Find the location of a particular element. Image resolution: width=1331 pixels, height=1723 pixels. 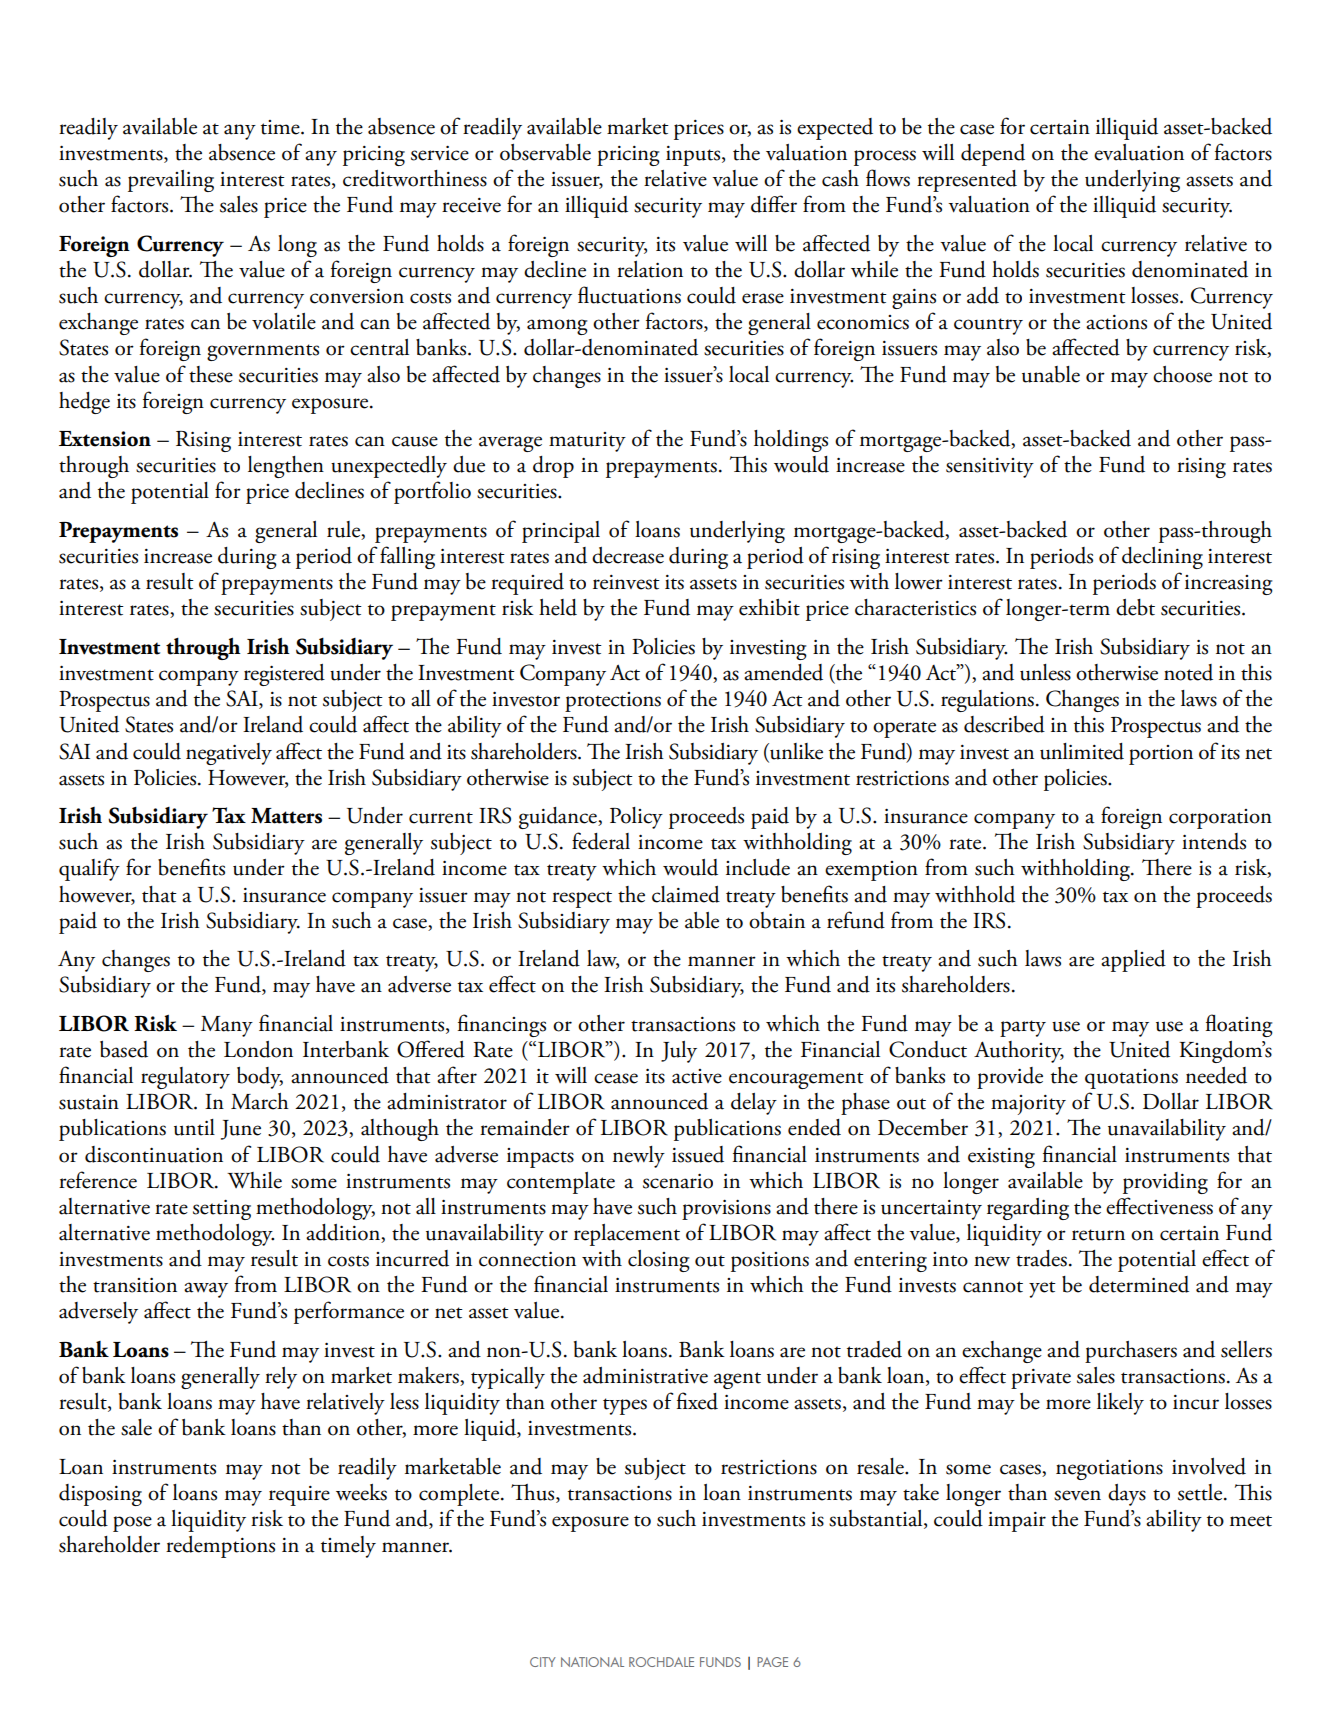

claimed is located at coordinates (686, 894).
